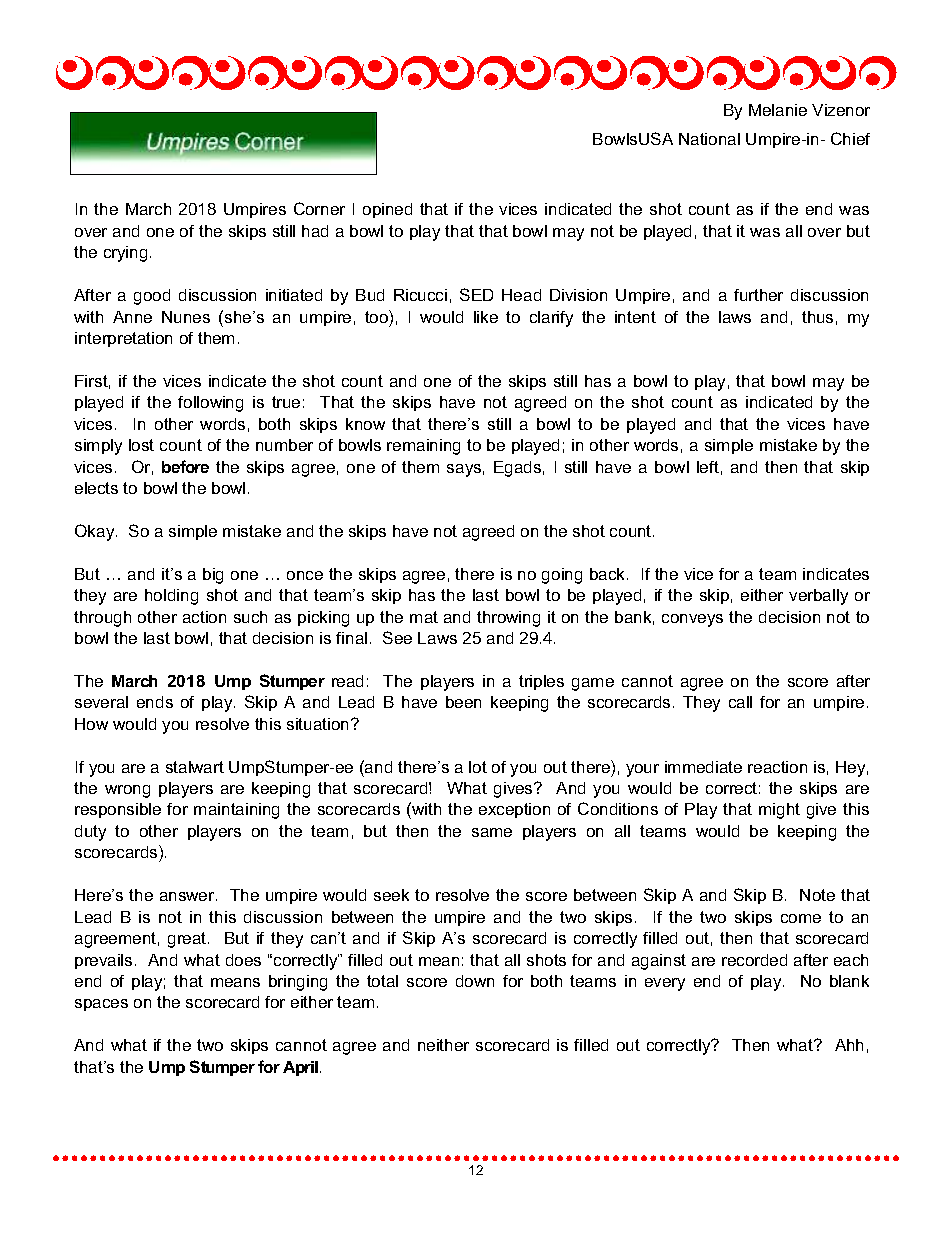 The width and height of the image is (952, 1233). I want to click on Melanie, so click(778, 110).
